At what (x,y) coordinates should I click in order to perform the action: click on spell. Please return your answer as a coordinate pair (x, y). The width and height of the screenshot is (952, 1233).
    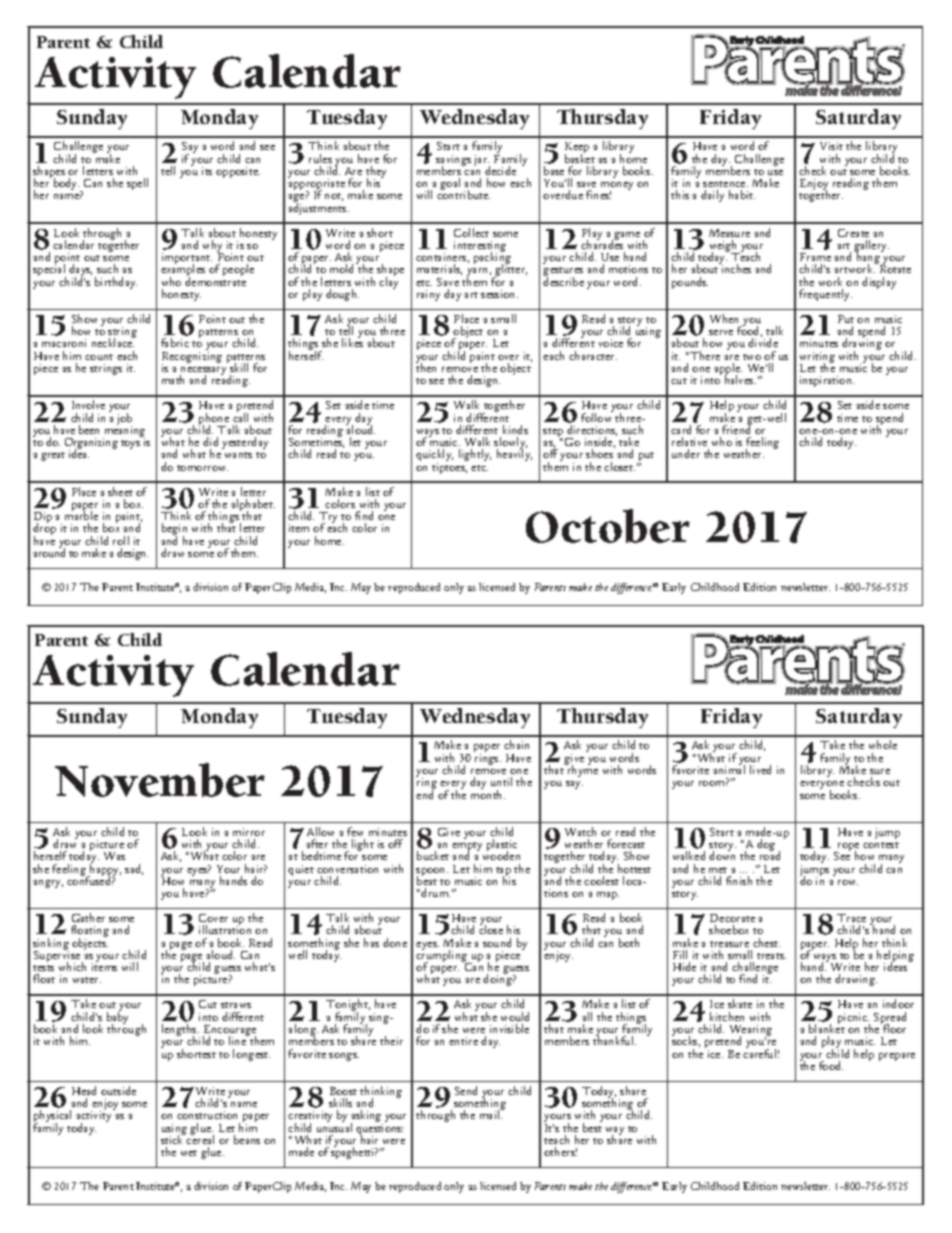
    Looking at the image, I should click on (137, 184).
